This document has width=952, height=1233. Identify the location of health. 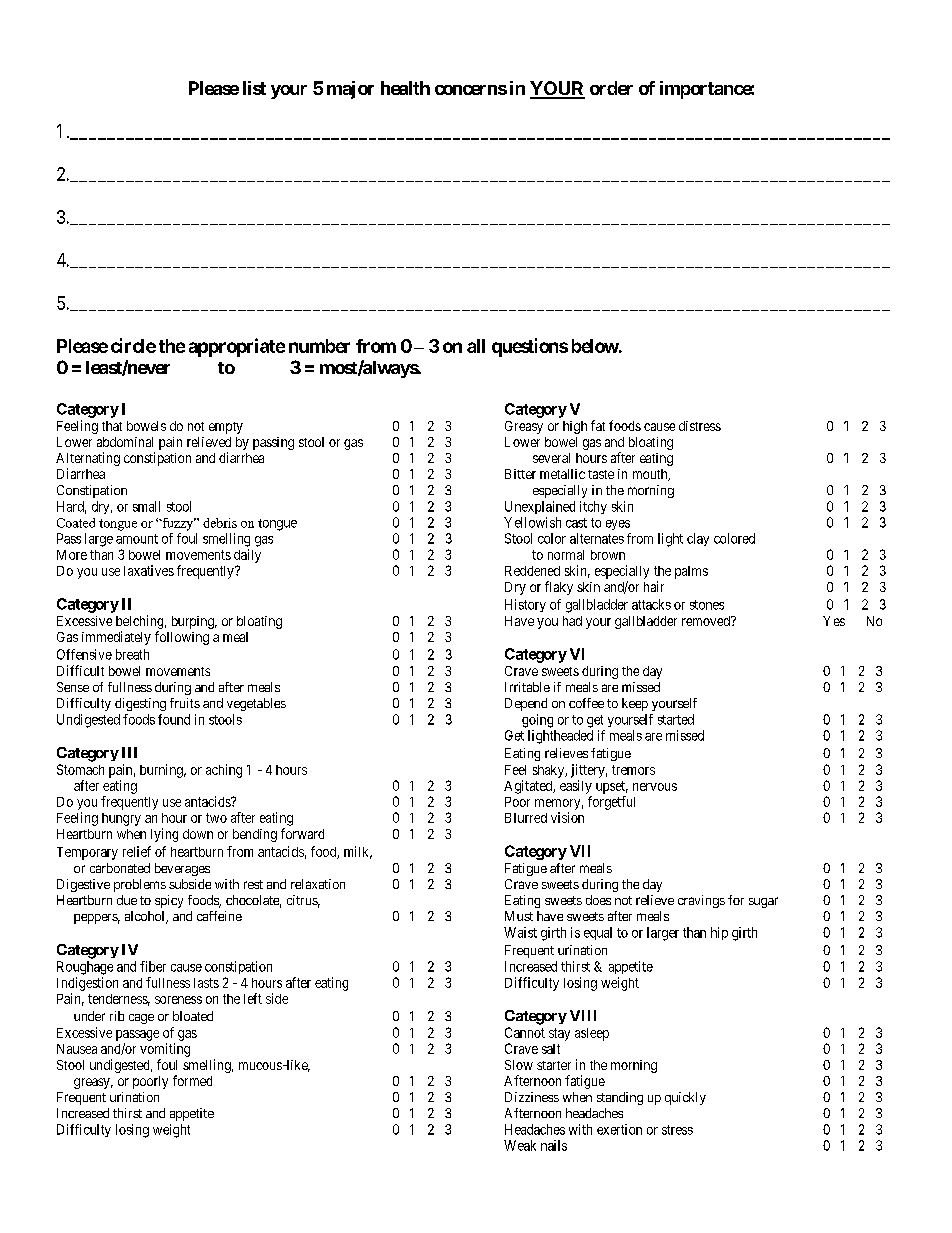
(405, 88).
